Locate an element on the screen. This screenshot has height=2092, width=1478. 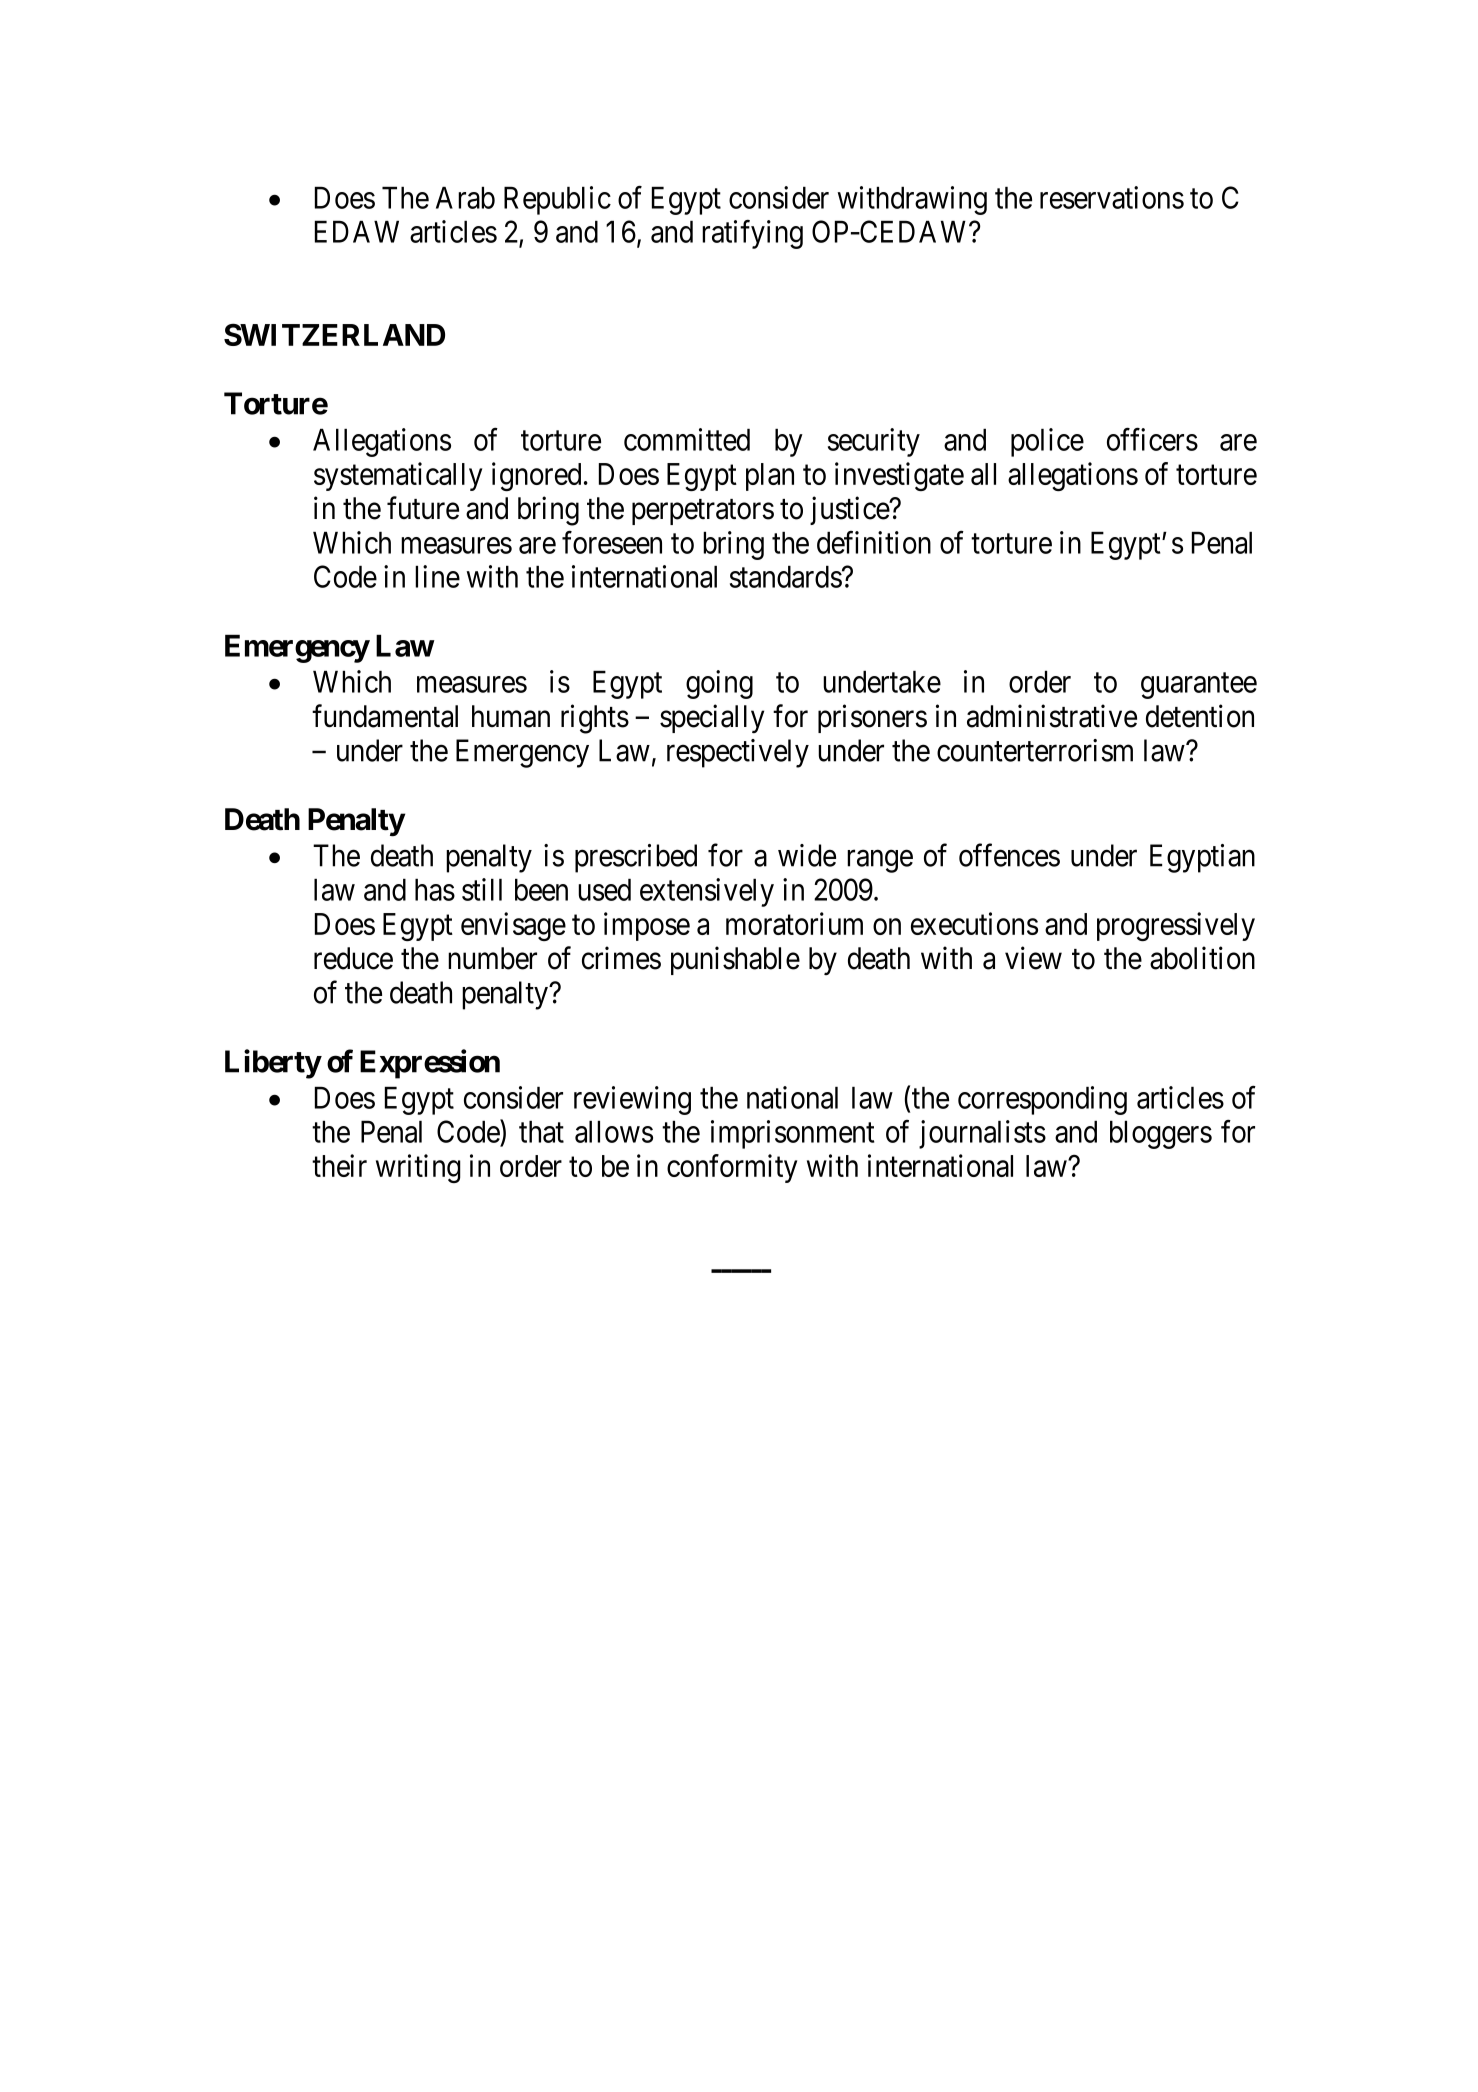
ratifying is located at coordinates (752, 234).
